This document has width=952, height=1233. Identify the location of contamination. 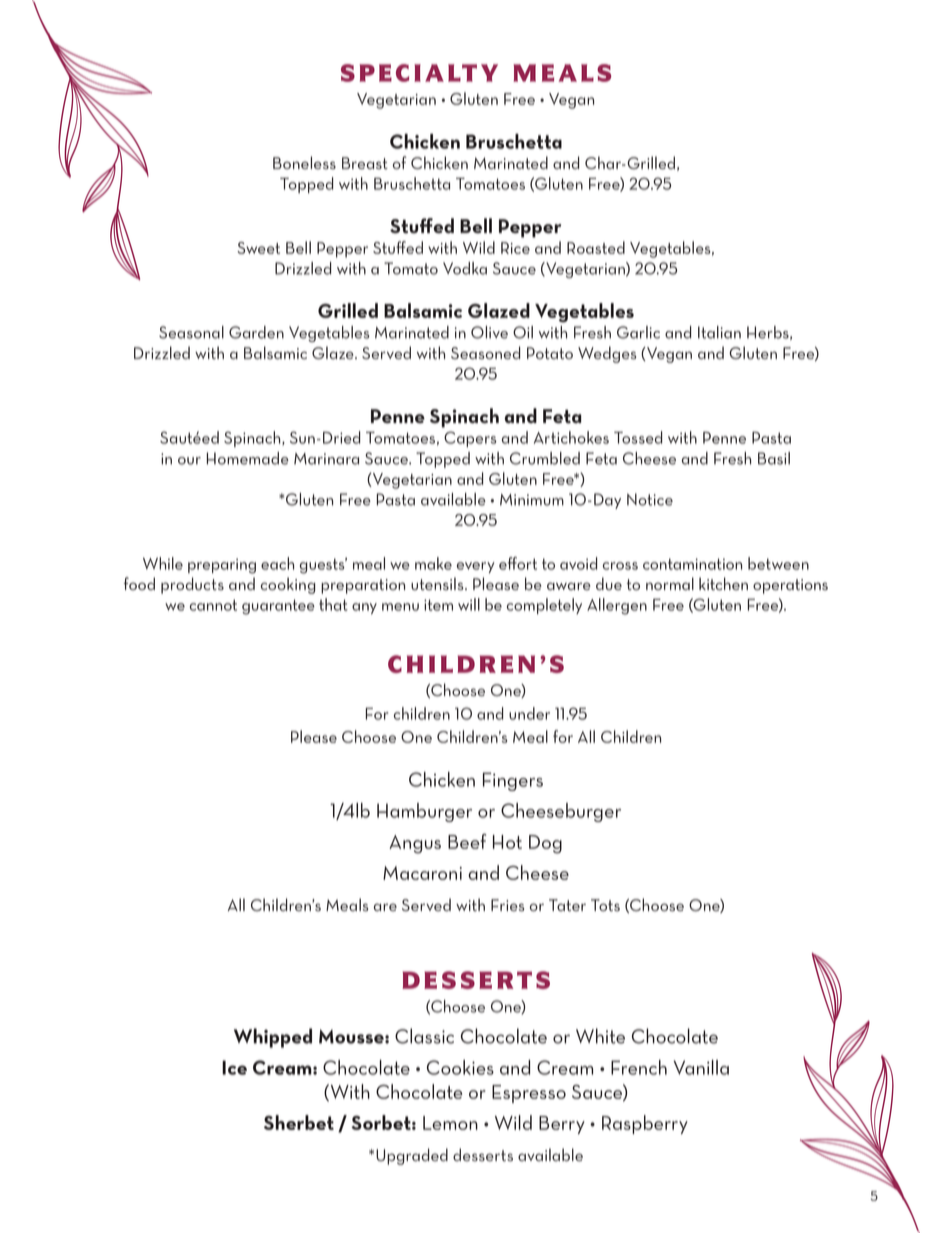
(692, 564).
